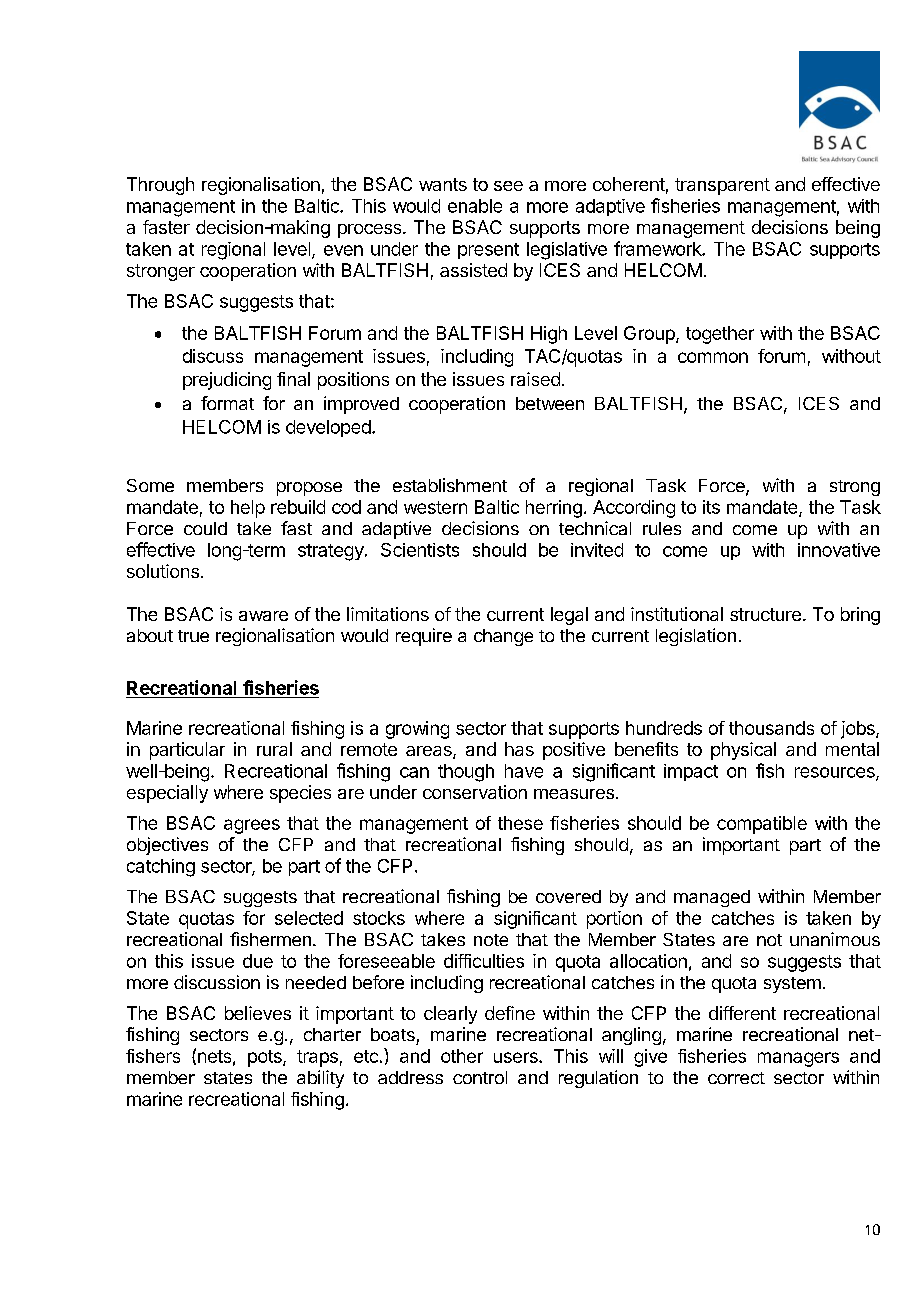 The height and width of the screenshot is (1308, 924). I want to click on transparent, so click(722, 186).
